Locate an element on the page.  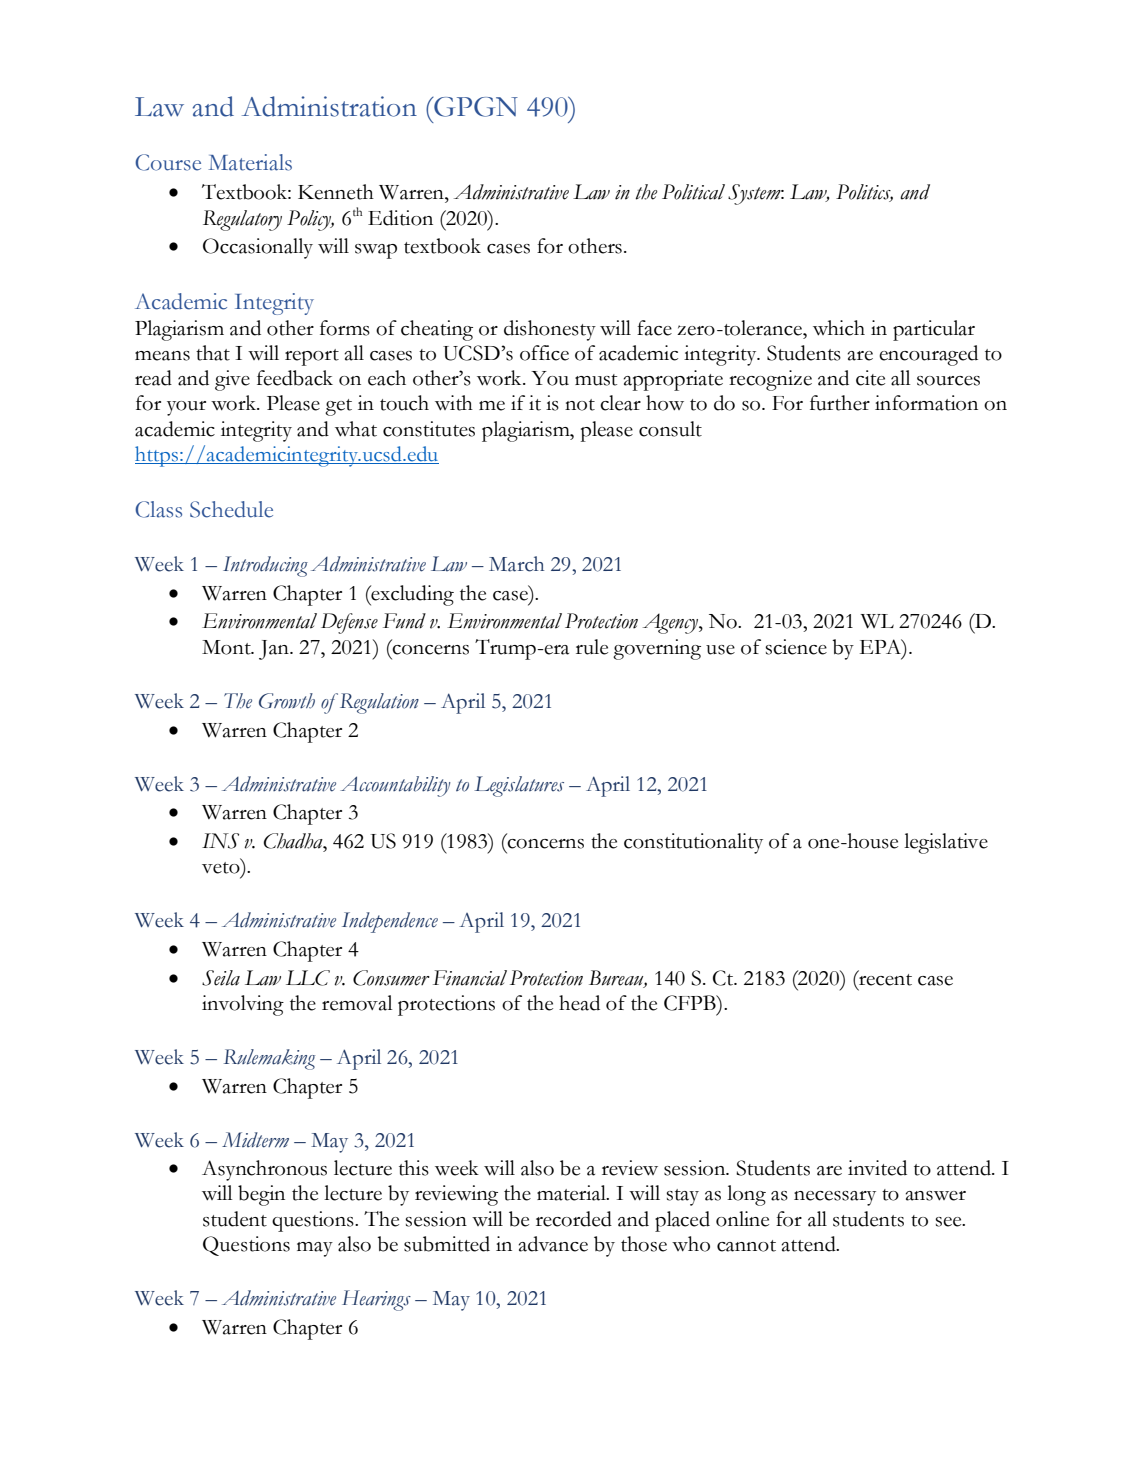
head is located at coordinates (579, 1003).
